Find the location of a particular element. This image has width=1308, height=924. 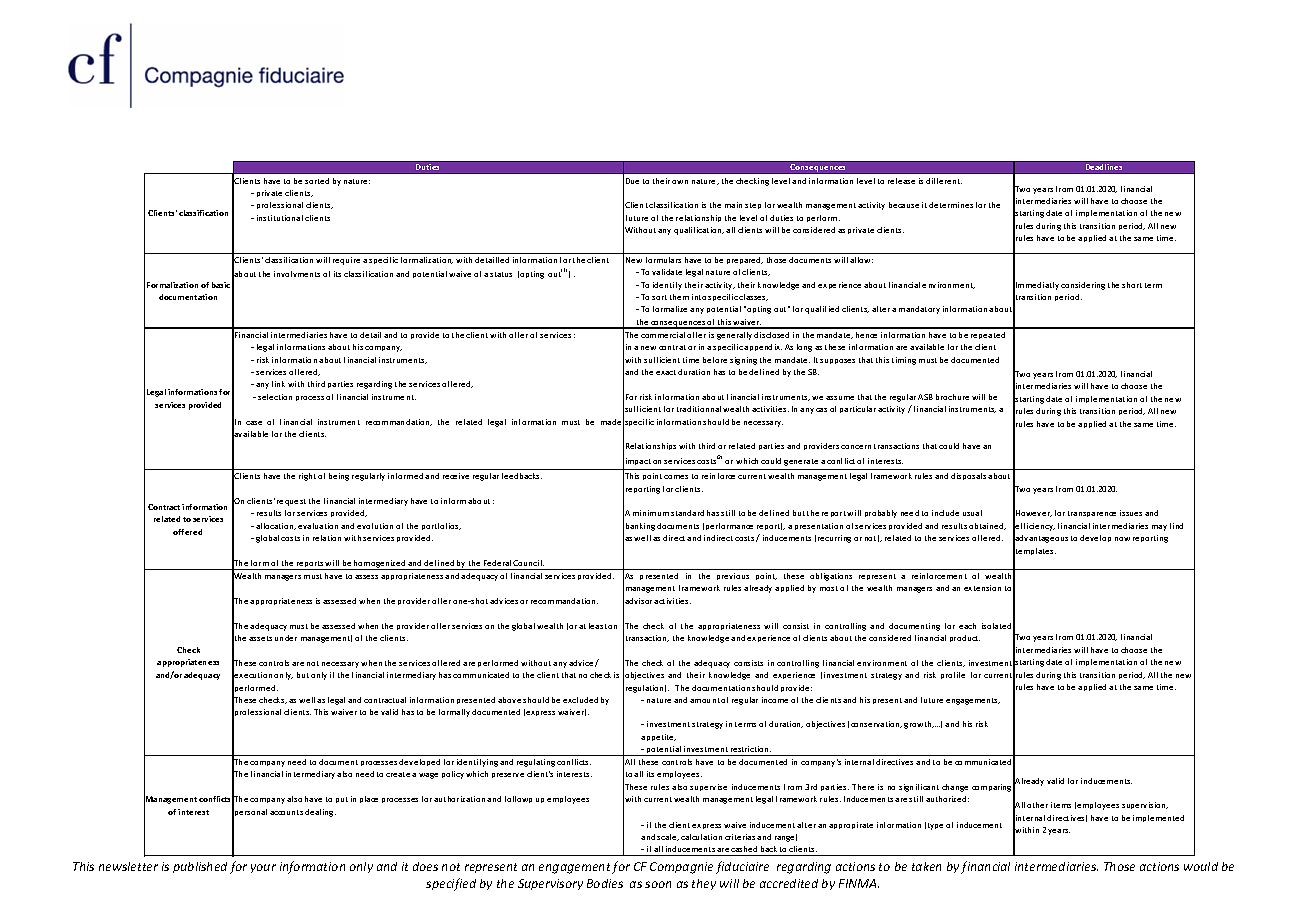

before is located at coordinates (715, 360).
